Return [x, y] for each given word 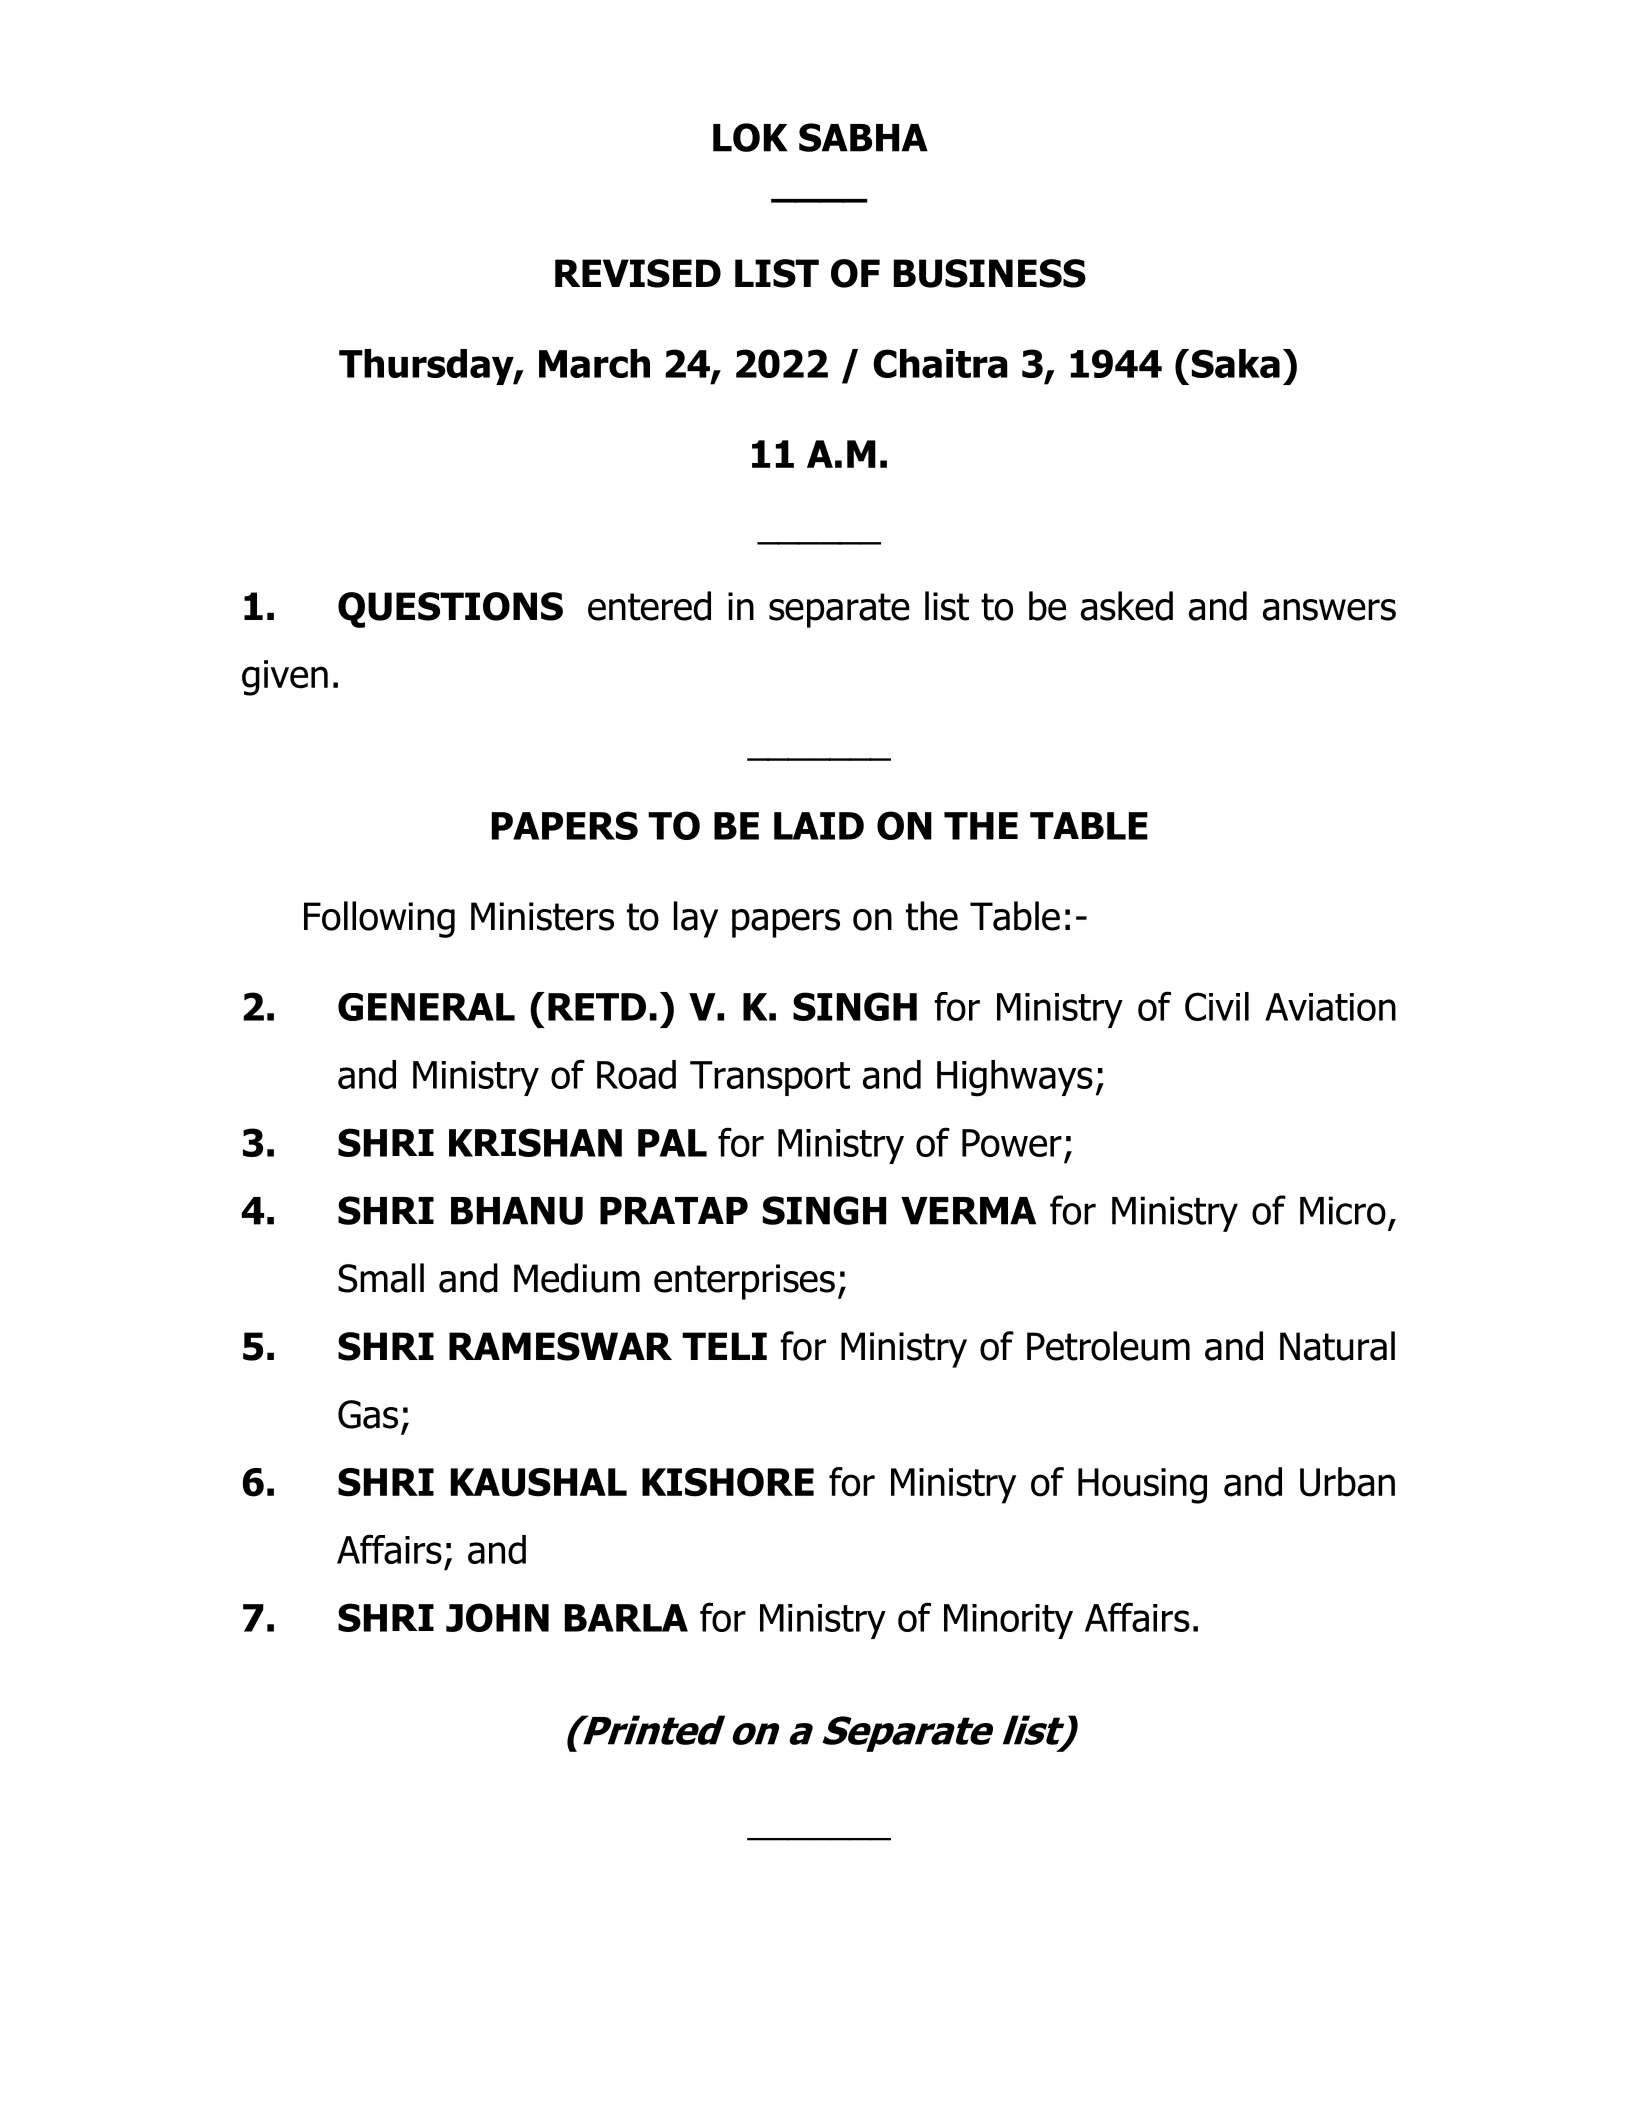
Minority [1008, 1621]
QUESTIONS [450, 610]
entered [649, 606]
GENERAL [426, 1007]
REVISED [638, 273]
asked [1127, 606]
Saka [1236, 363]
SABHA [863, 137]
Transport [770, 1078]
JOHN [497, 1617]
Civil [1217, 1006]
